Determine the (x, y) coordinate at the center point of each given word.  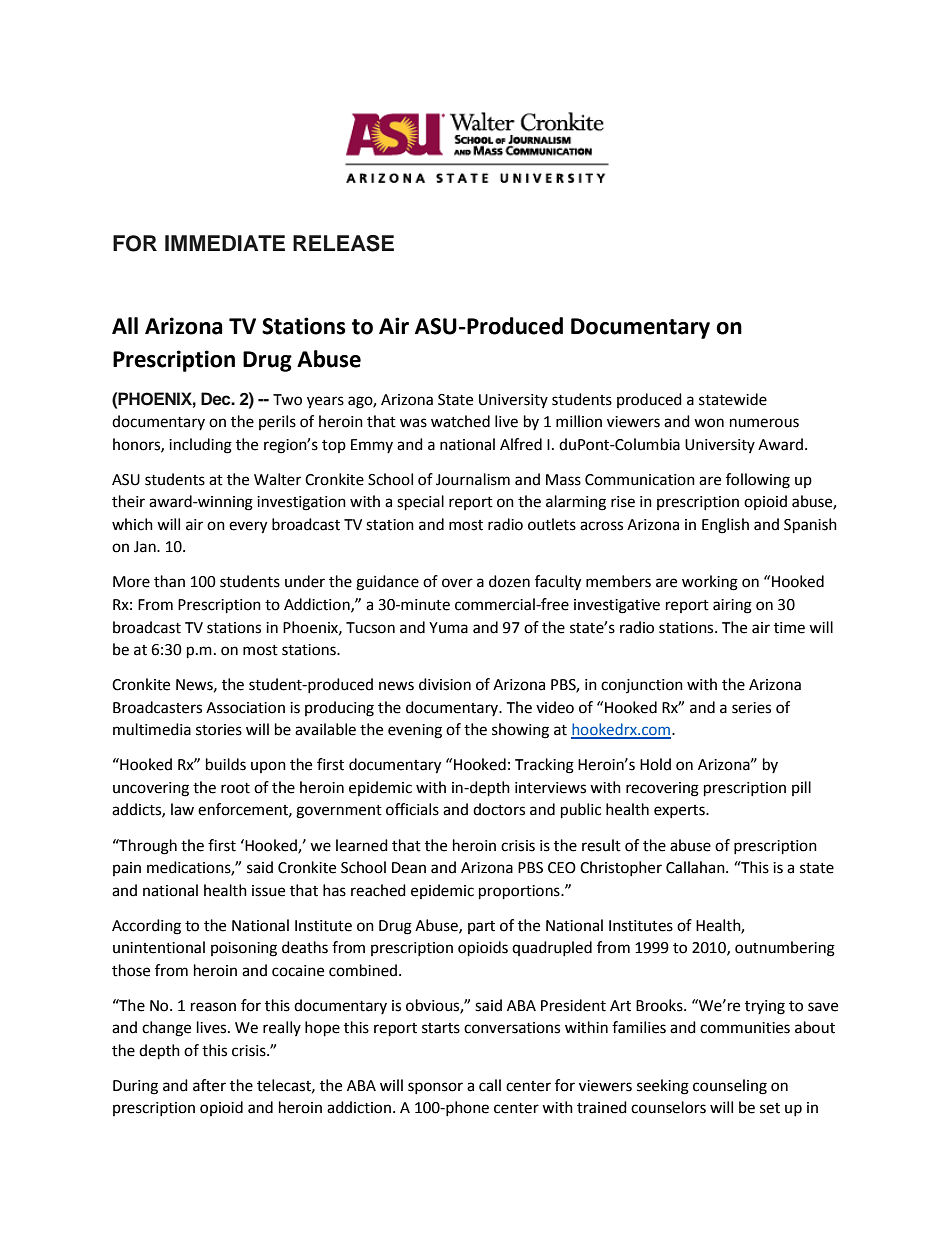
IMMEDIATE (225, 243)
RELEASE (343, 243)
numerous (764, 423)
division (445, 684)
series (751, 708)
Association (245, 708)
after (209, 1085)
